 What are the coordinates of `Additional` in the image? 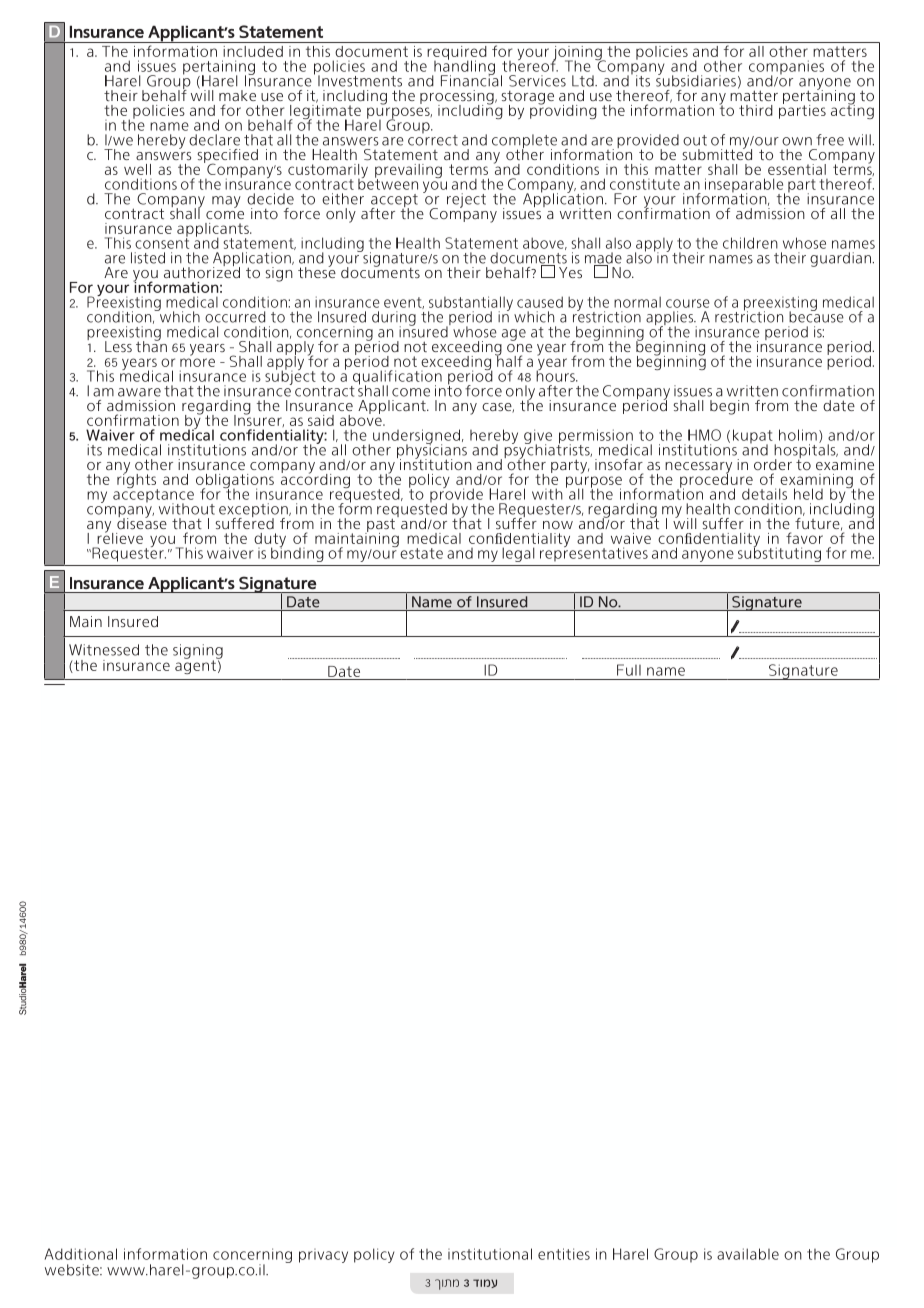 It's located at (81, 1254).
